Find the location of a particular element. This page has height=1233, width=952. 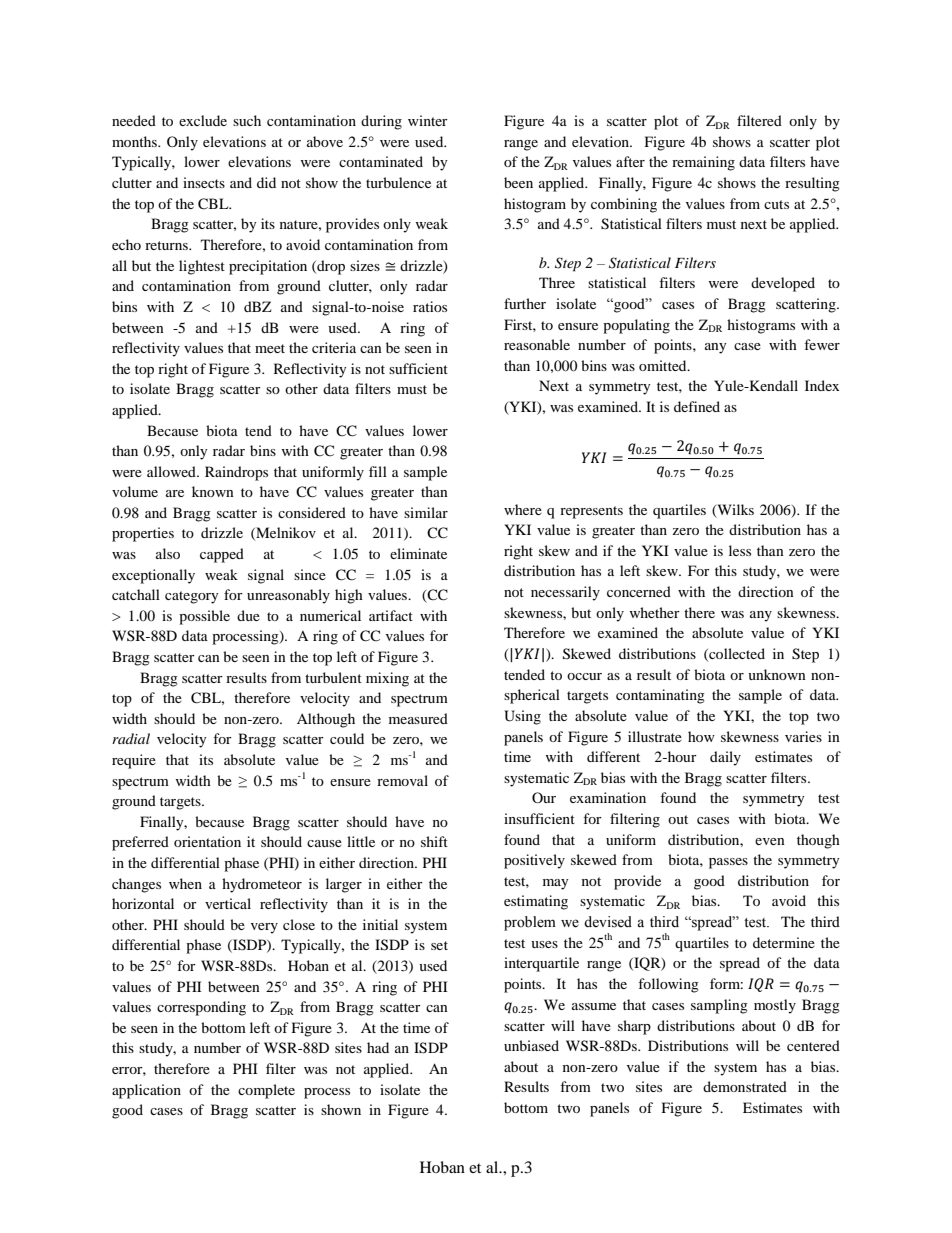

exclude is located at coordinates (203, 120).
